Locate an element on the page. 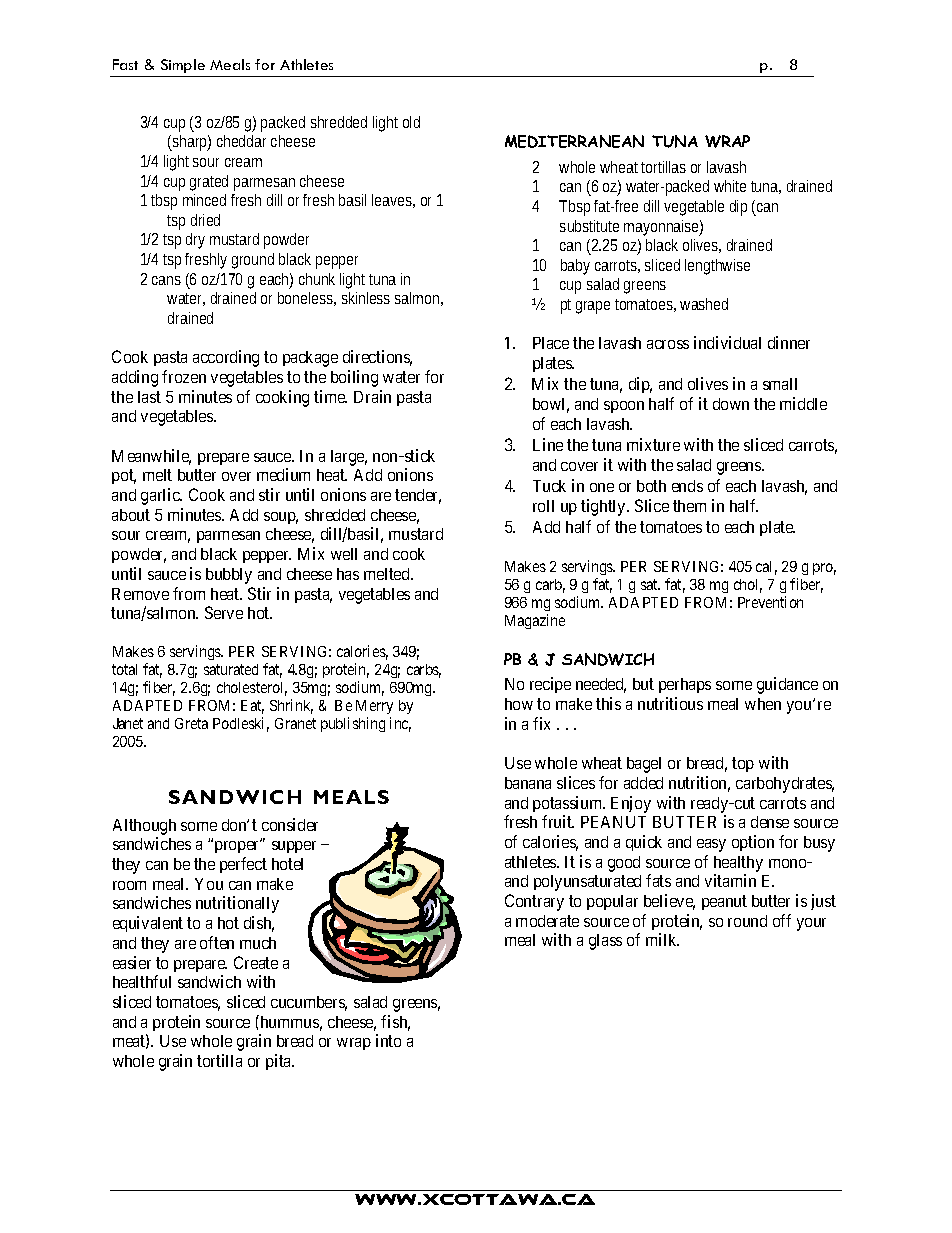 The image size is (952, 1233). Place is located at coordinates (551, 343).
